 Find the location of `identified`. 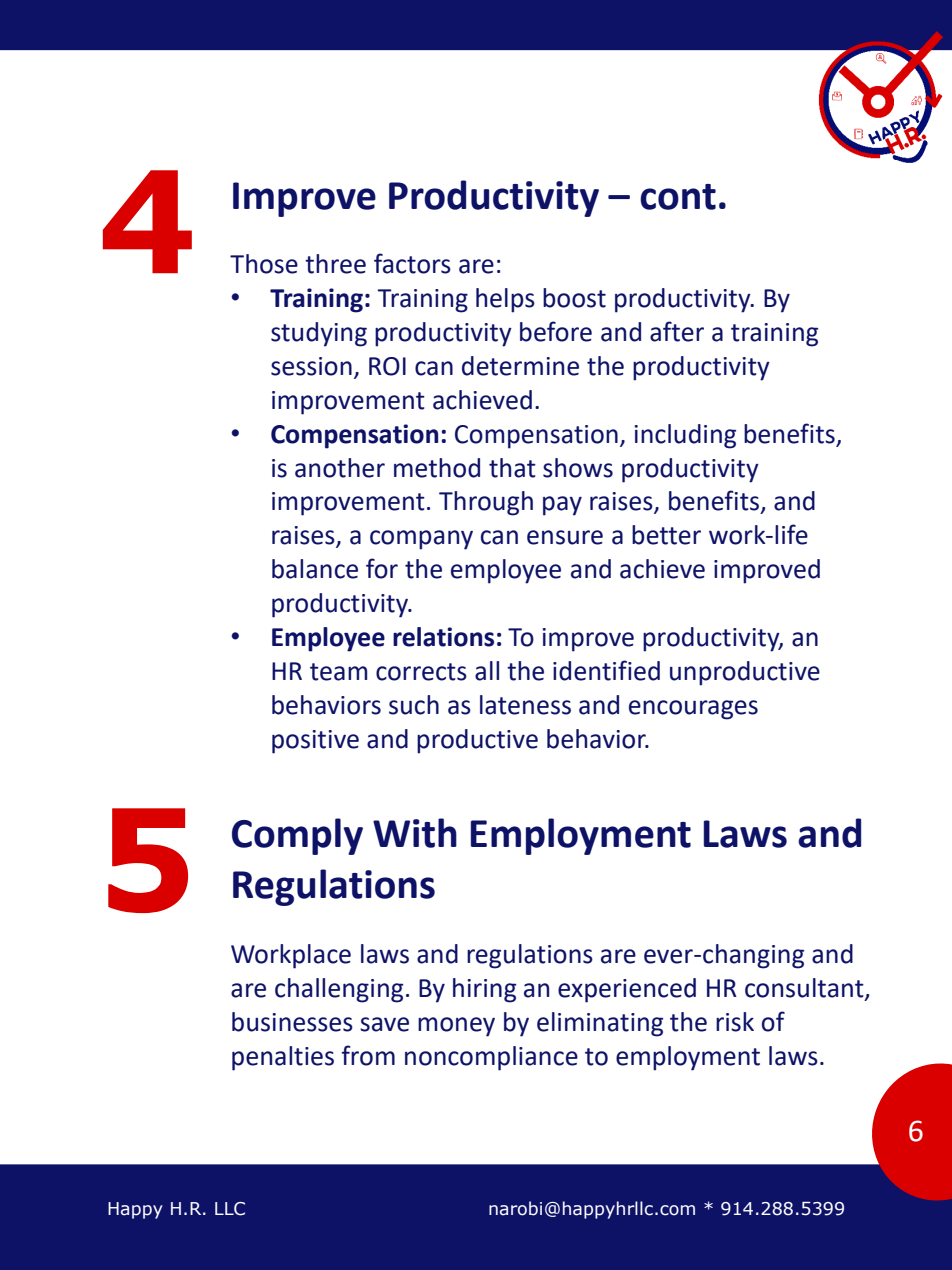

identified is located at coordinates (606, 670).
